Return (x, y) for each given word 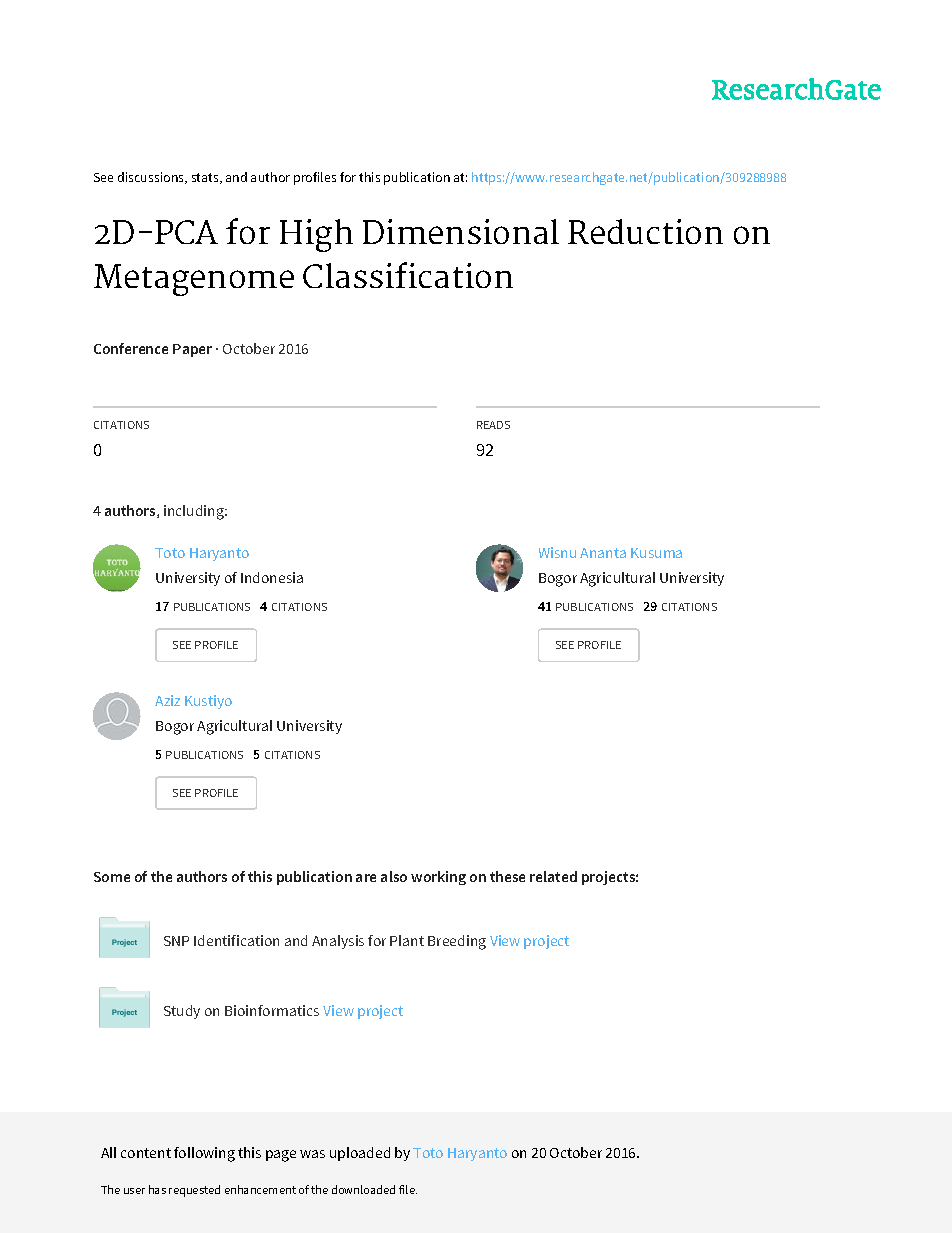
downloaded (363, 1189)
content (146, 1153)
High (316, 235)
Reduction (645, 231)
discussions (152, 178)
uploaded (360, 1154)
